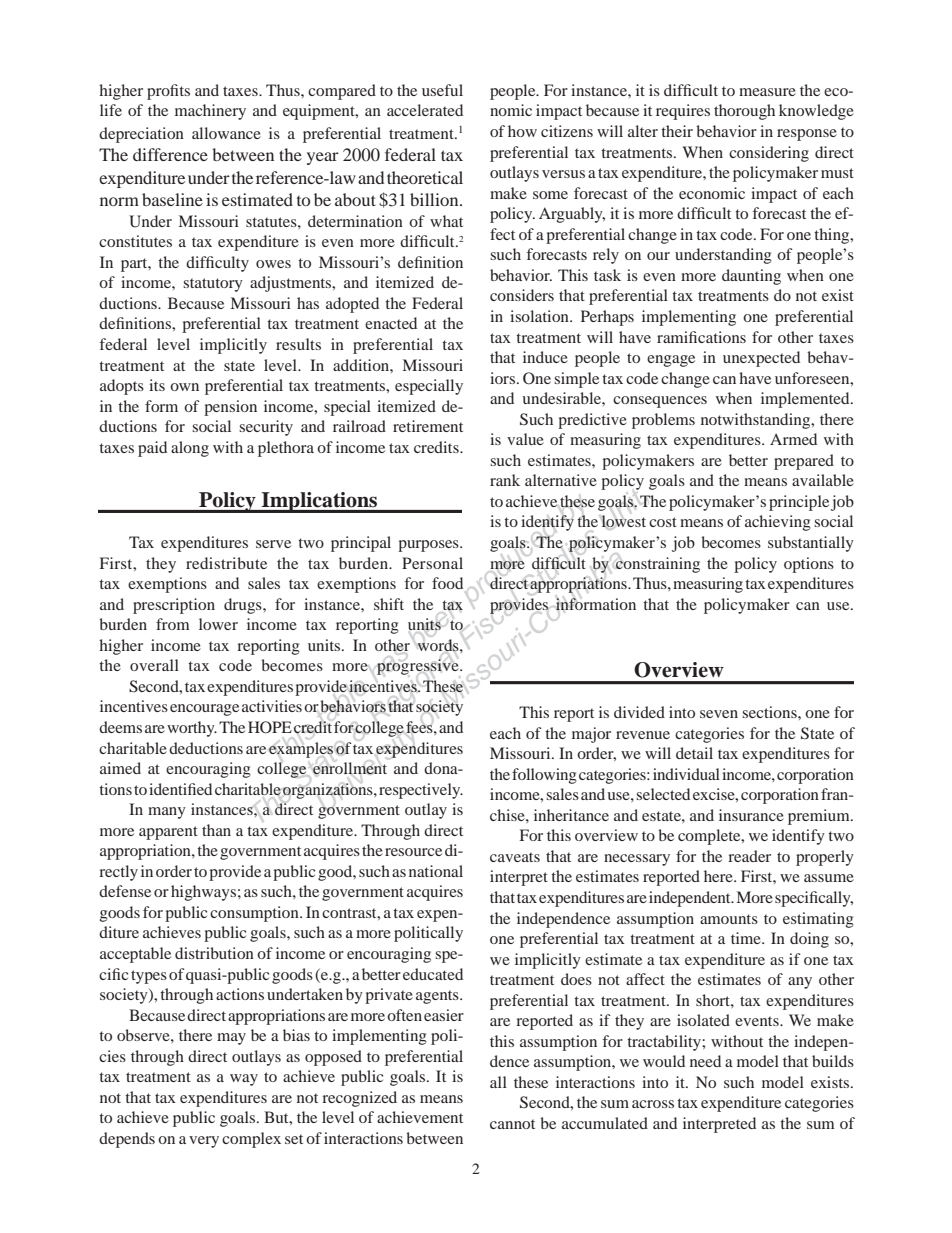 The image size is (952, 1233). What do you see at coordinates (436, 871) in the screenshot?
I see `national` at bounding box center [436, 871].
